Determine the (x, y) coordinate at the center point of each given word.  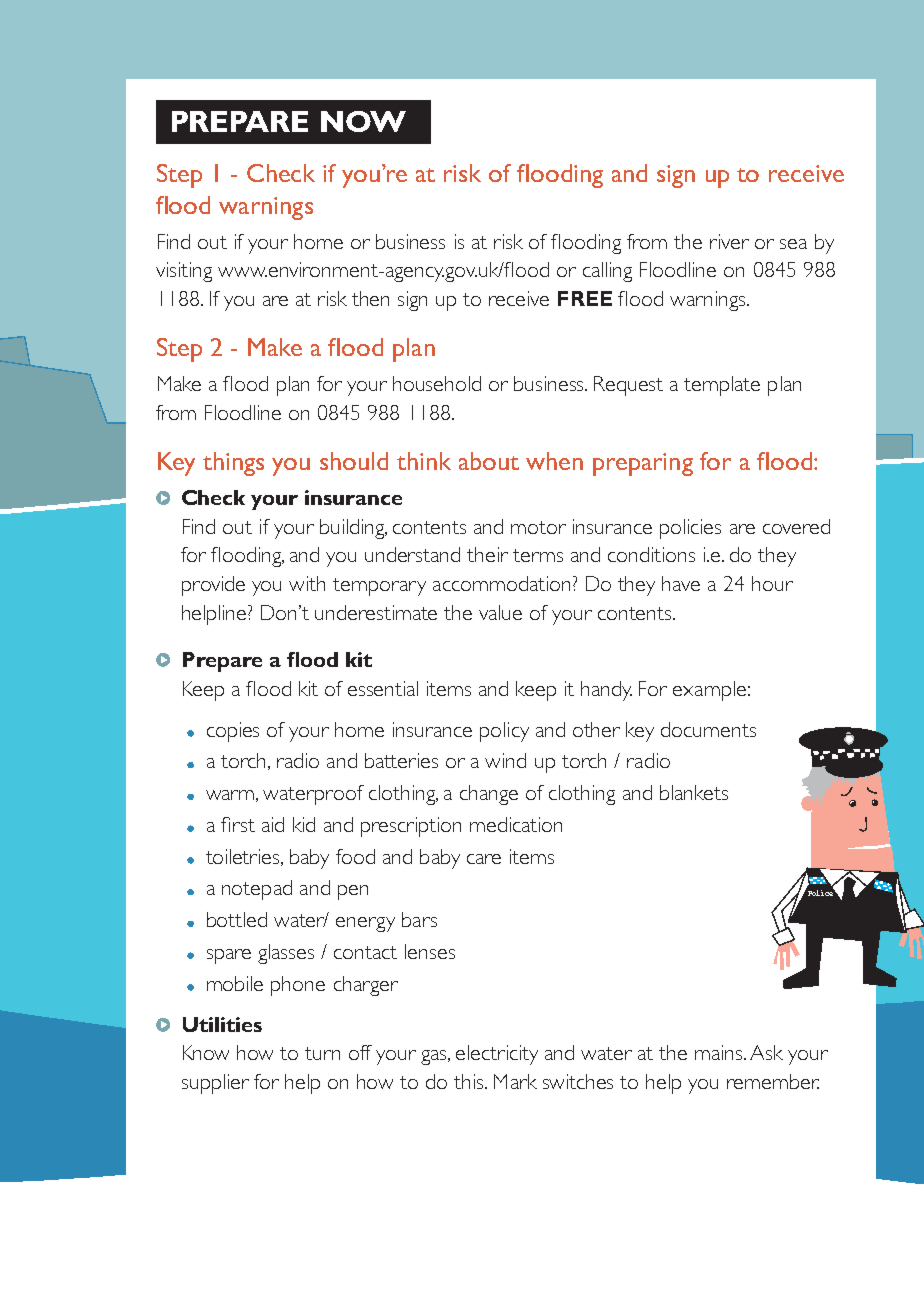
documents (708, 729)
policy (504, 732)
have (681, 583)
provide (213, 586)
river (729, 241)
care (484, 859)
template (722, 386)
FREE (585, 298)
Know (206, 1052)
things (233, 464)
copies (233, 732)
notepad (257, 890)
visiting (184, 272)
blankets (694, 792)
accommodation (501, 583)
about (489, 461)
